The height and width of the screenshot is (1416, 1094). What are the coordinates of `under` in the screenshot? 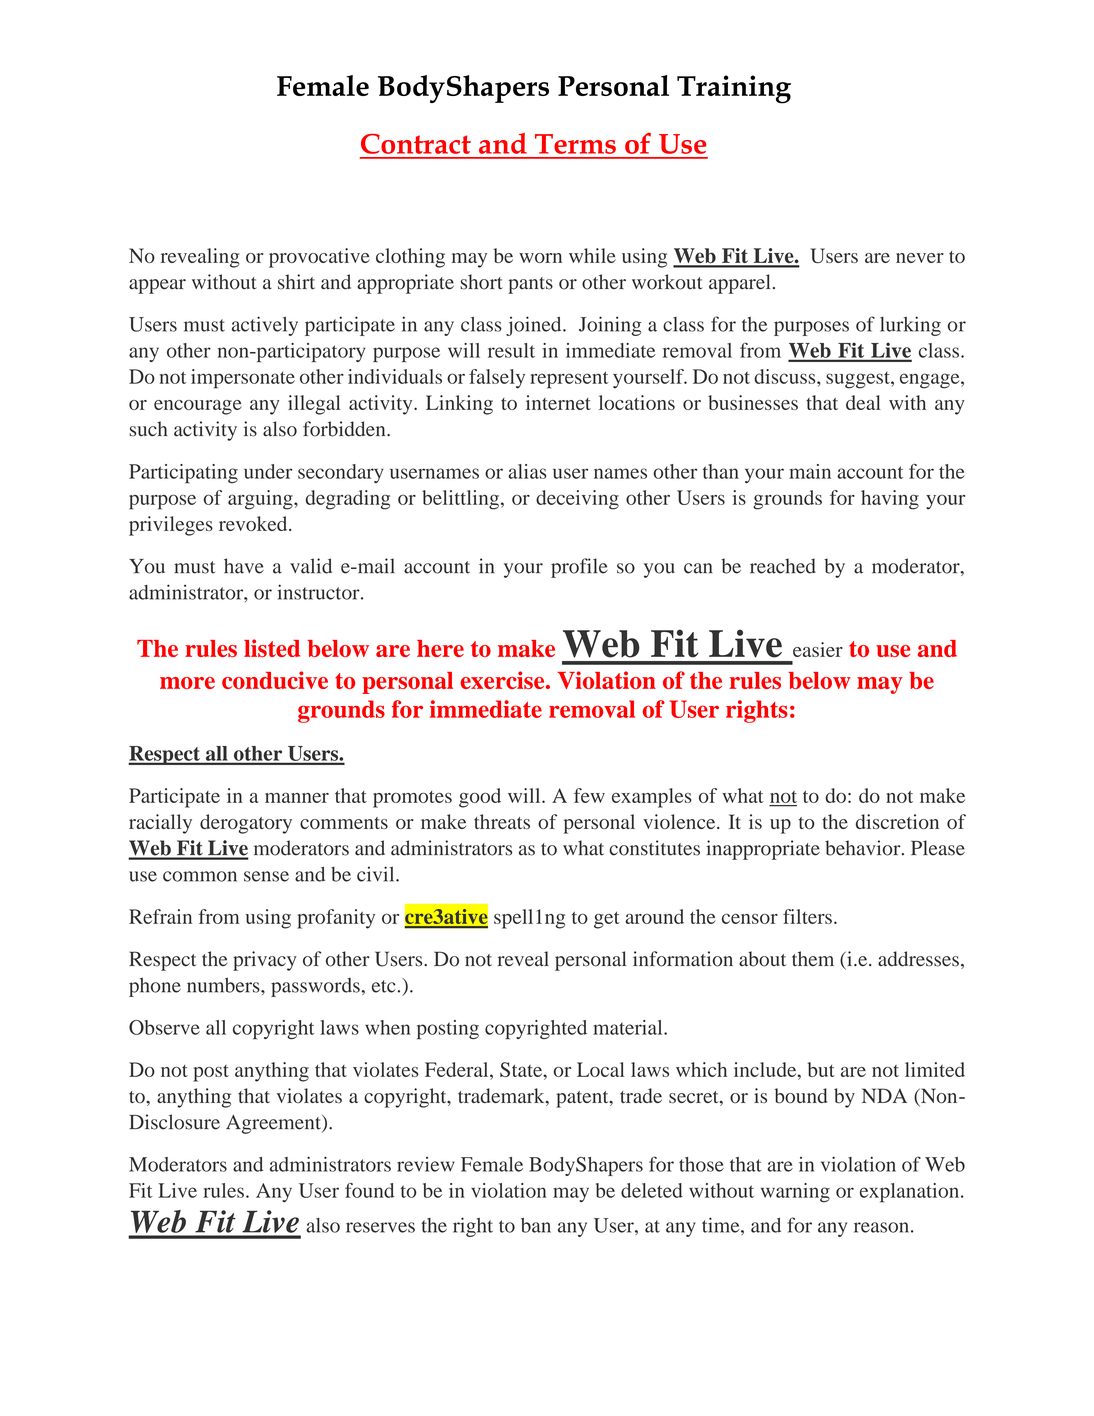 It's located at (268, 471).
